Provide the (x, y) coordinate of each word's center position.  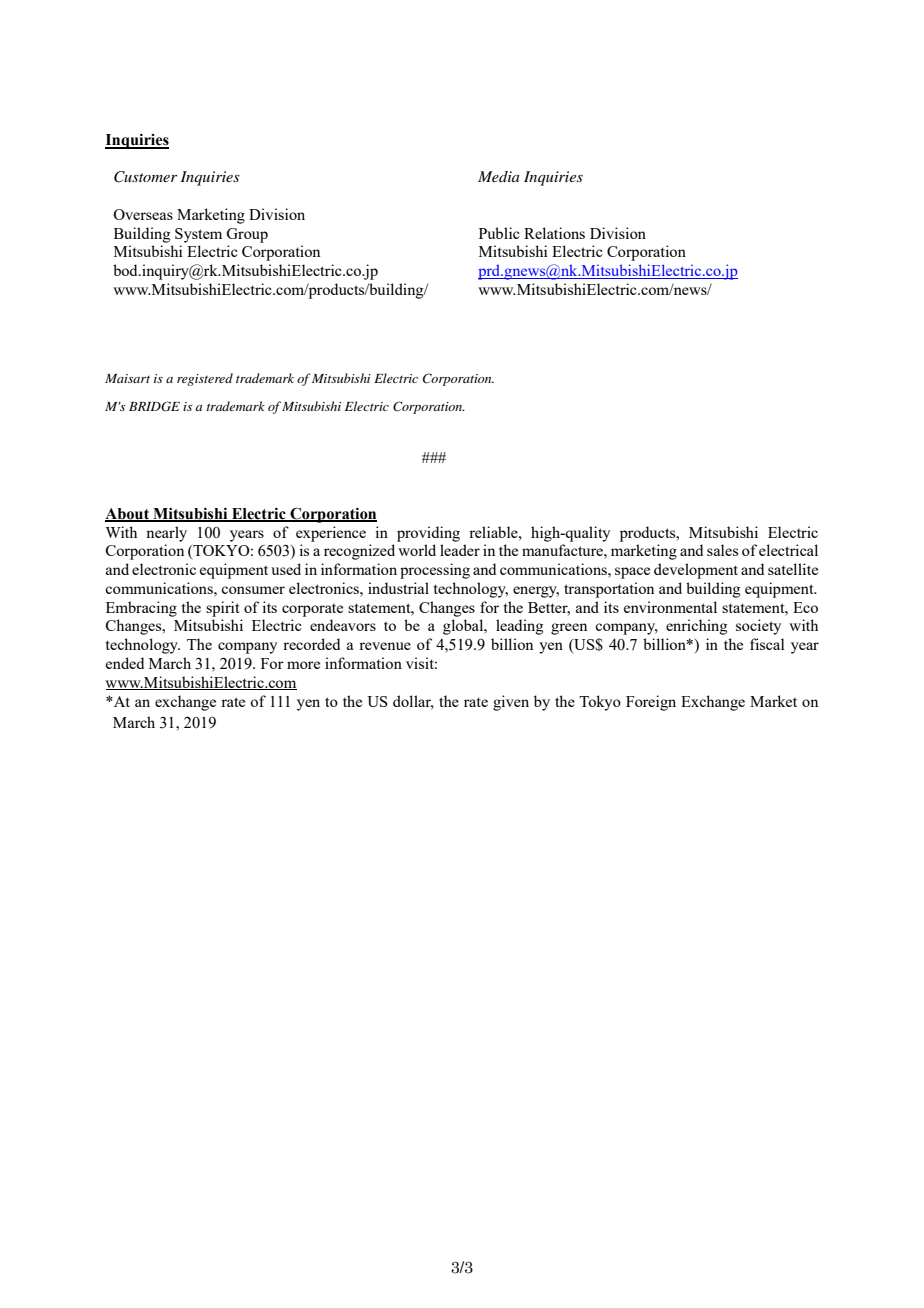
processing (435, 571)
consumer (253, 590)
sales (722, 550)
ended (125, 663)
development (696, 571)
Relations (554, 233)
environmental (670, 607)
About (128, 514)
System (198, 235)
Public (499, 233)
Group (247, 235)
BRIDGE (154, 406)
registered (205, 379)
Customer (145, 177)
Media (499, 176)
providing (428, 534)
